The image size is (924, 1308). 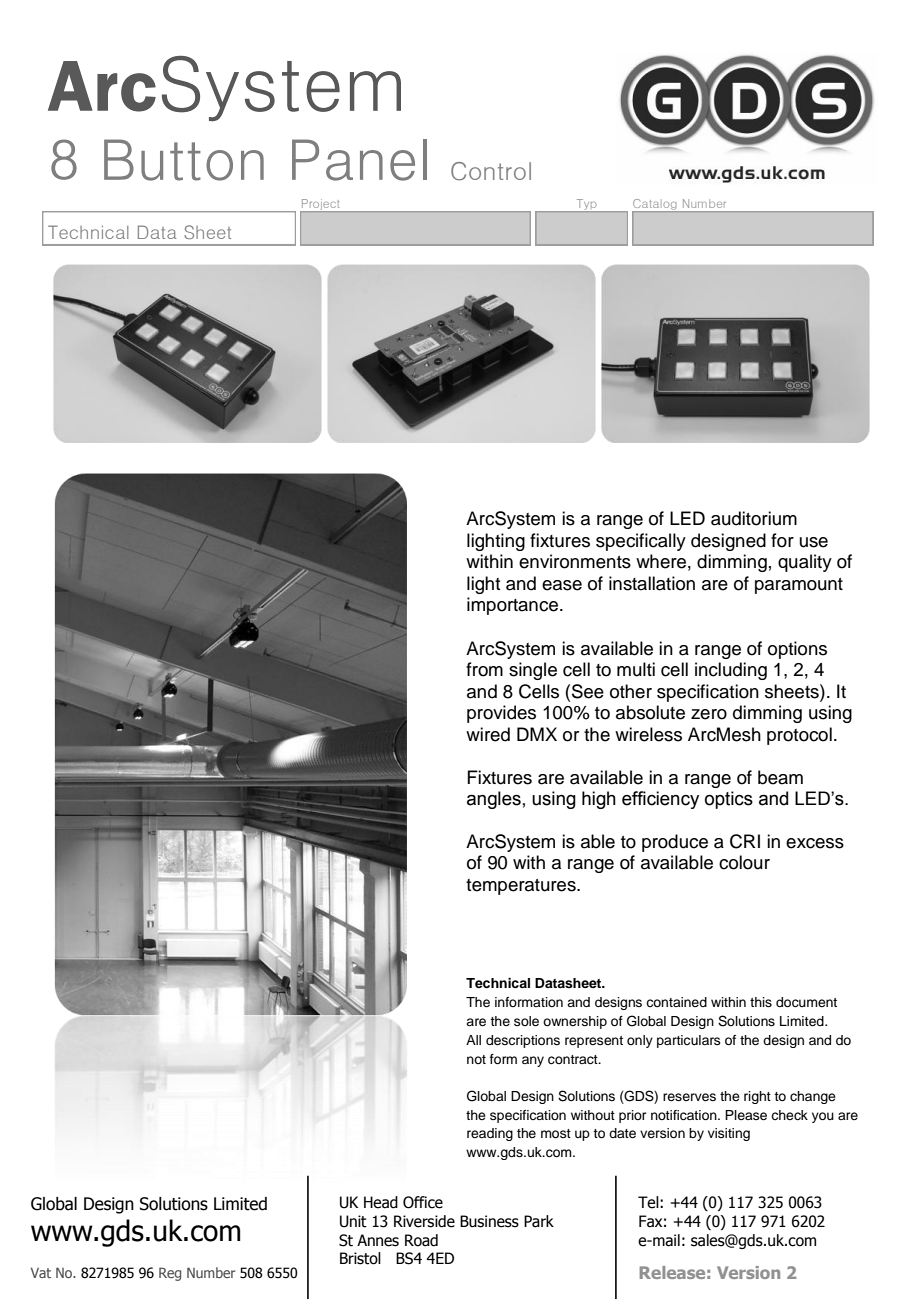 What do you see at coordinates (744, 862) in the document?
I see `colour` at bounding box center [744, 862].
